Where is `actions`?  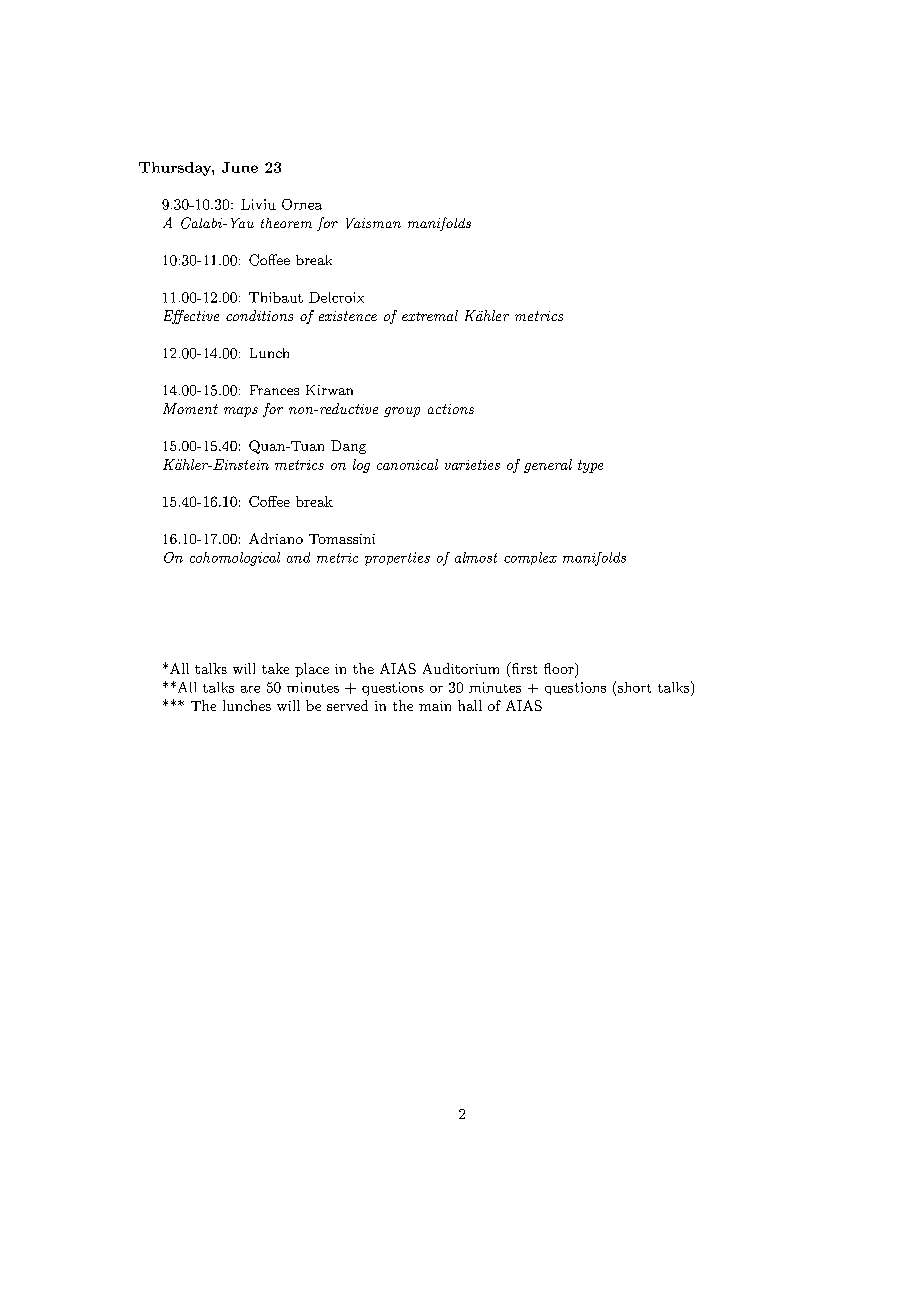 actions is located at coordinates (451, 409).
